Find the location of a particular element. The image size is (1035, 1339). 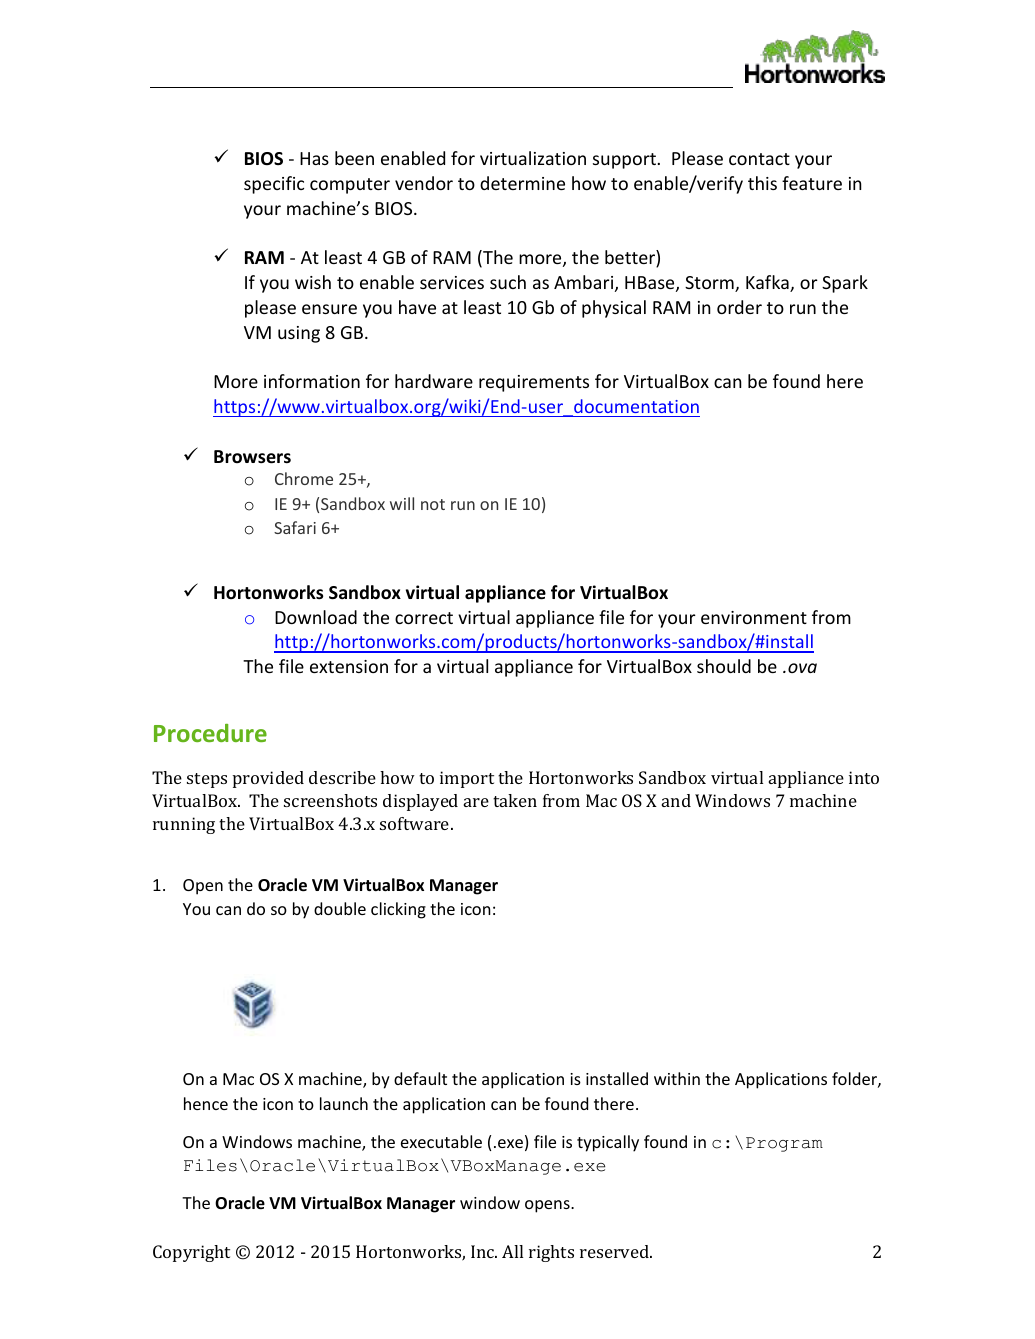

double is located at coordinates (340, 908).
